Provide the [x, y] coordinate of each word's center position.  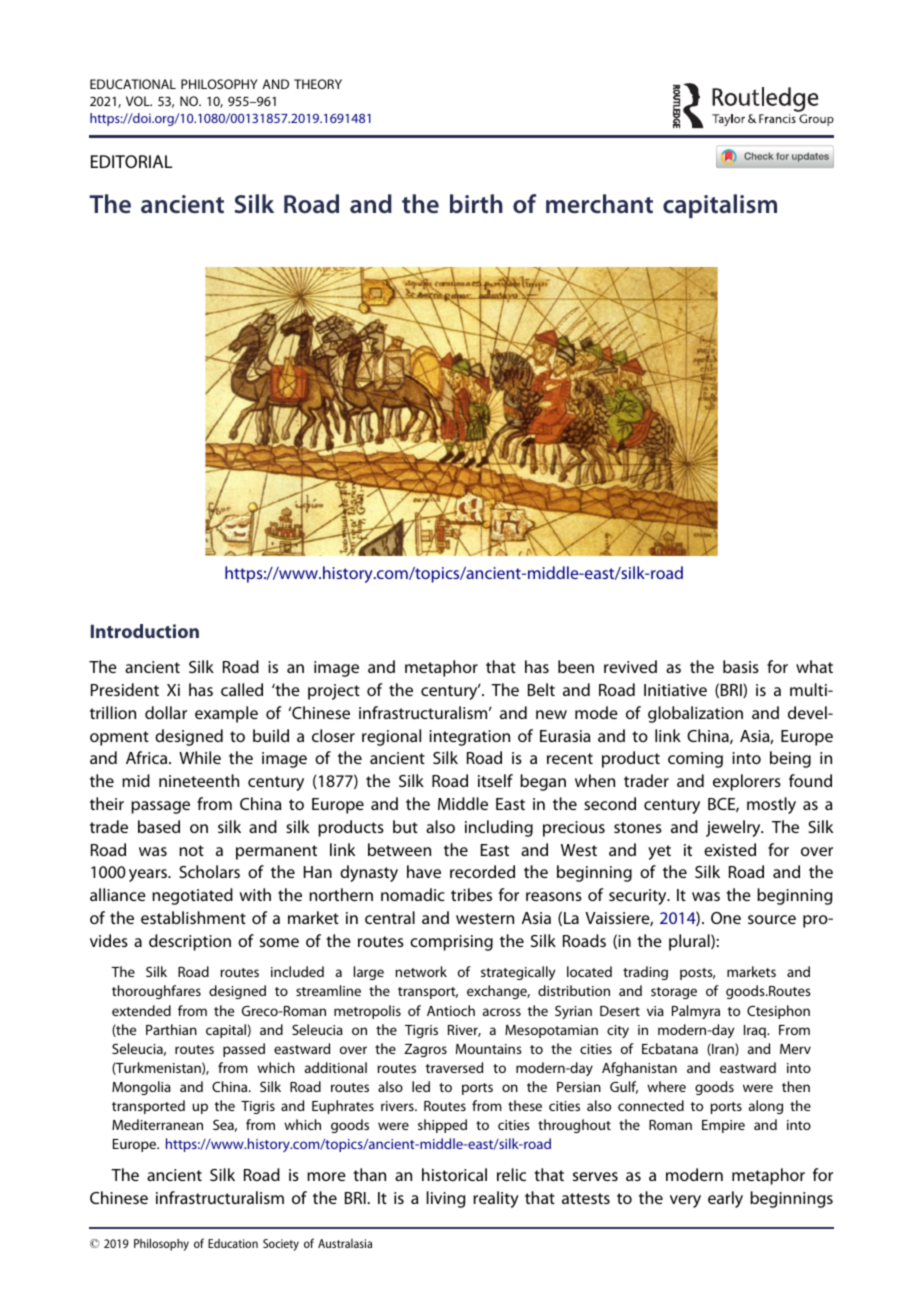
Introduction [145, 631]
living [445, 1199]
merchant [599, 203]
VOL [139, 101]
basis [741, 666]
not [191, 850]
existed [730, 849]
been [576, 666]
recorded [482, 871]
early [725, 1199]
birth [476, 204]
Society [281, 1245]
